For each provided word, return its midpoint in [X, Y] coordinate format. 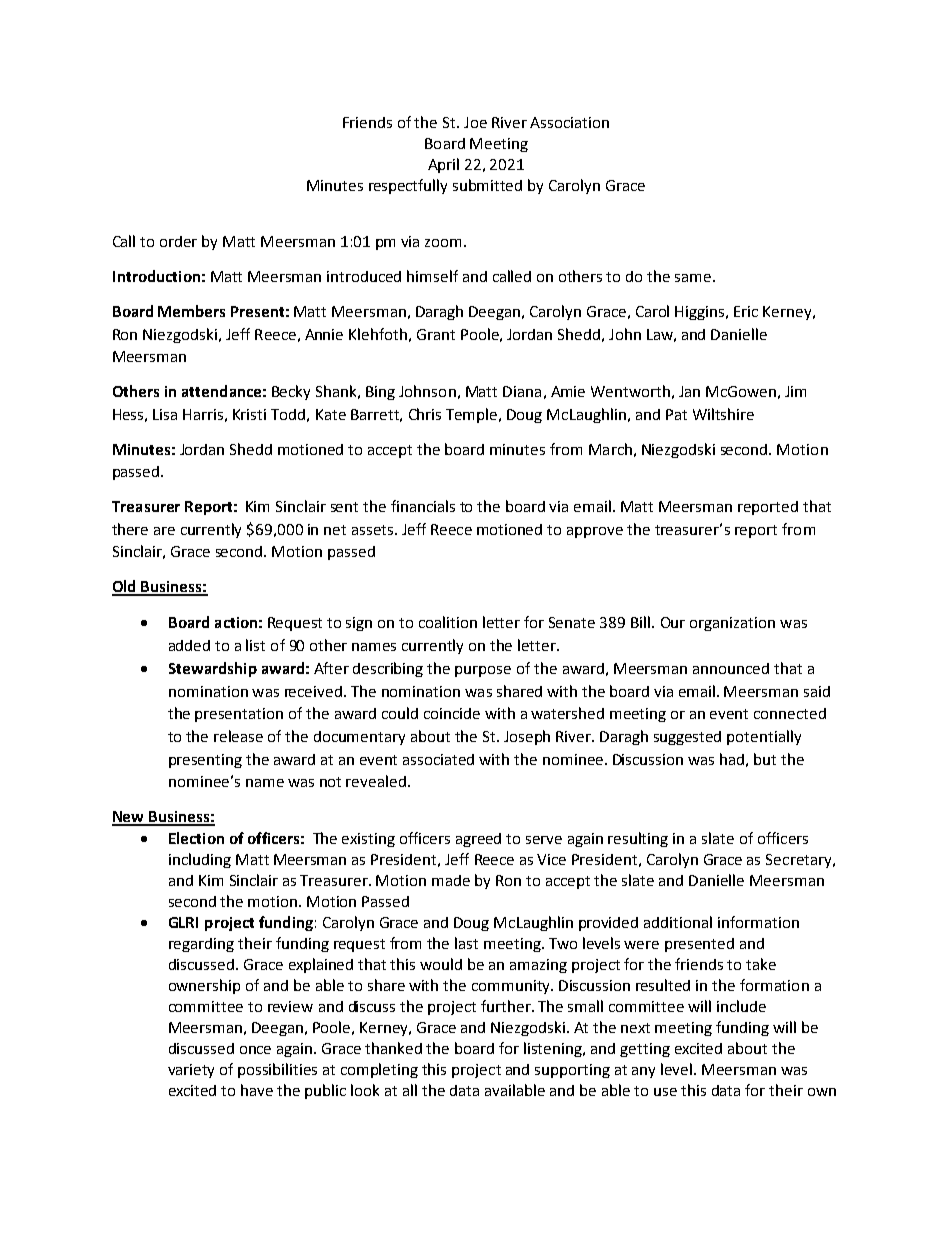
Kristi [249, 414]
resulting [638, 839]
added [189, 645]
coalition [448, 622]
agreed [478, 840]
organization [732, 624]
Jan [689, 391]
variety [191, 1071]
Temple [473, 415]
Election [196, 838]
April [443, 165]
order [178, 241]
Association [569, 122]
